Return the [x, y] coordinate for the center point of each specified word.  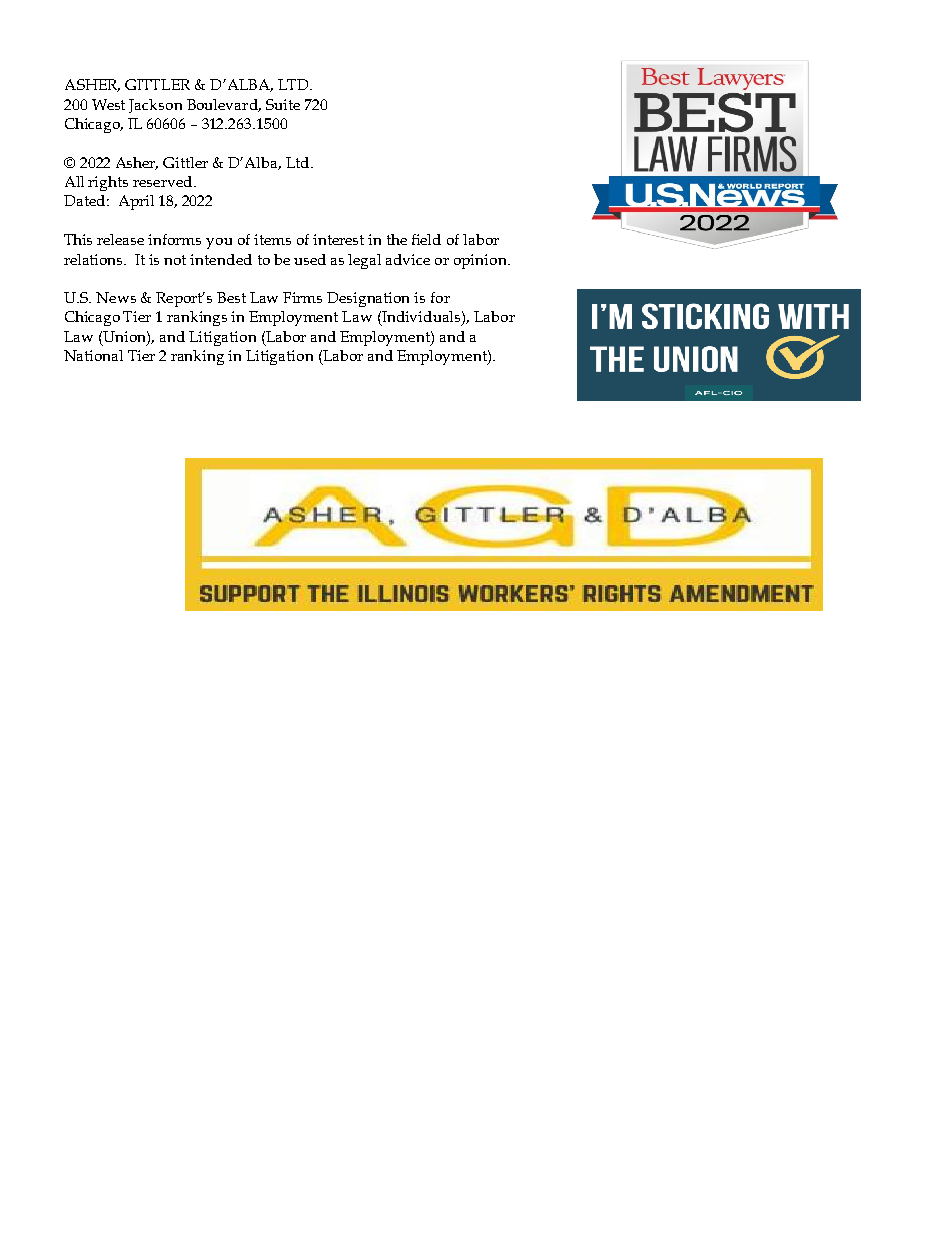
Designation [368, 299]
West [108, 104]
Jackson [155, 106]
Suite [283, 104]
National [93, 355]
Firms [302, 297]
